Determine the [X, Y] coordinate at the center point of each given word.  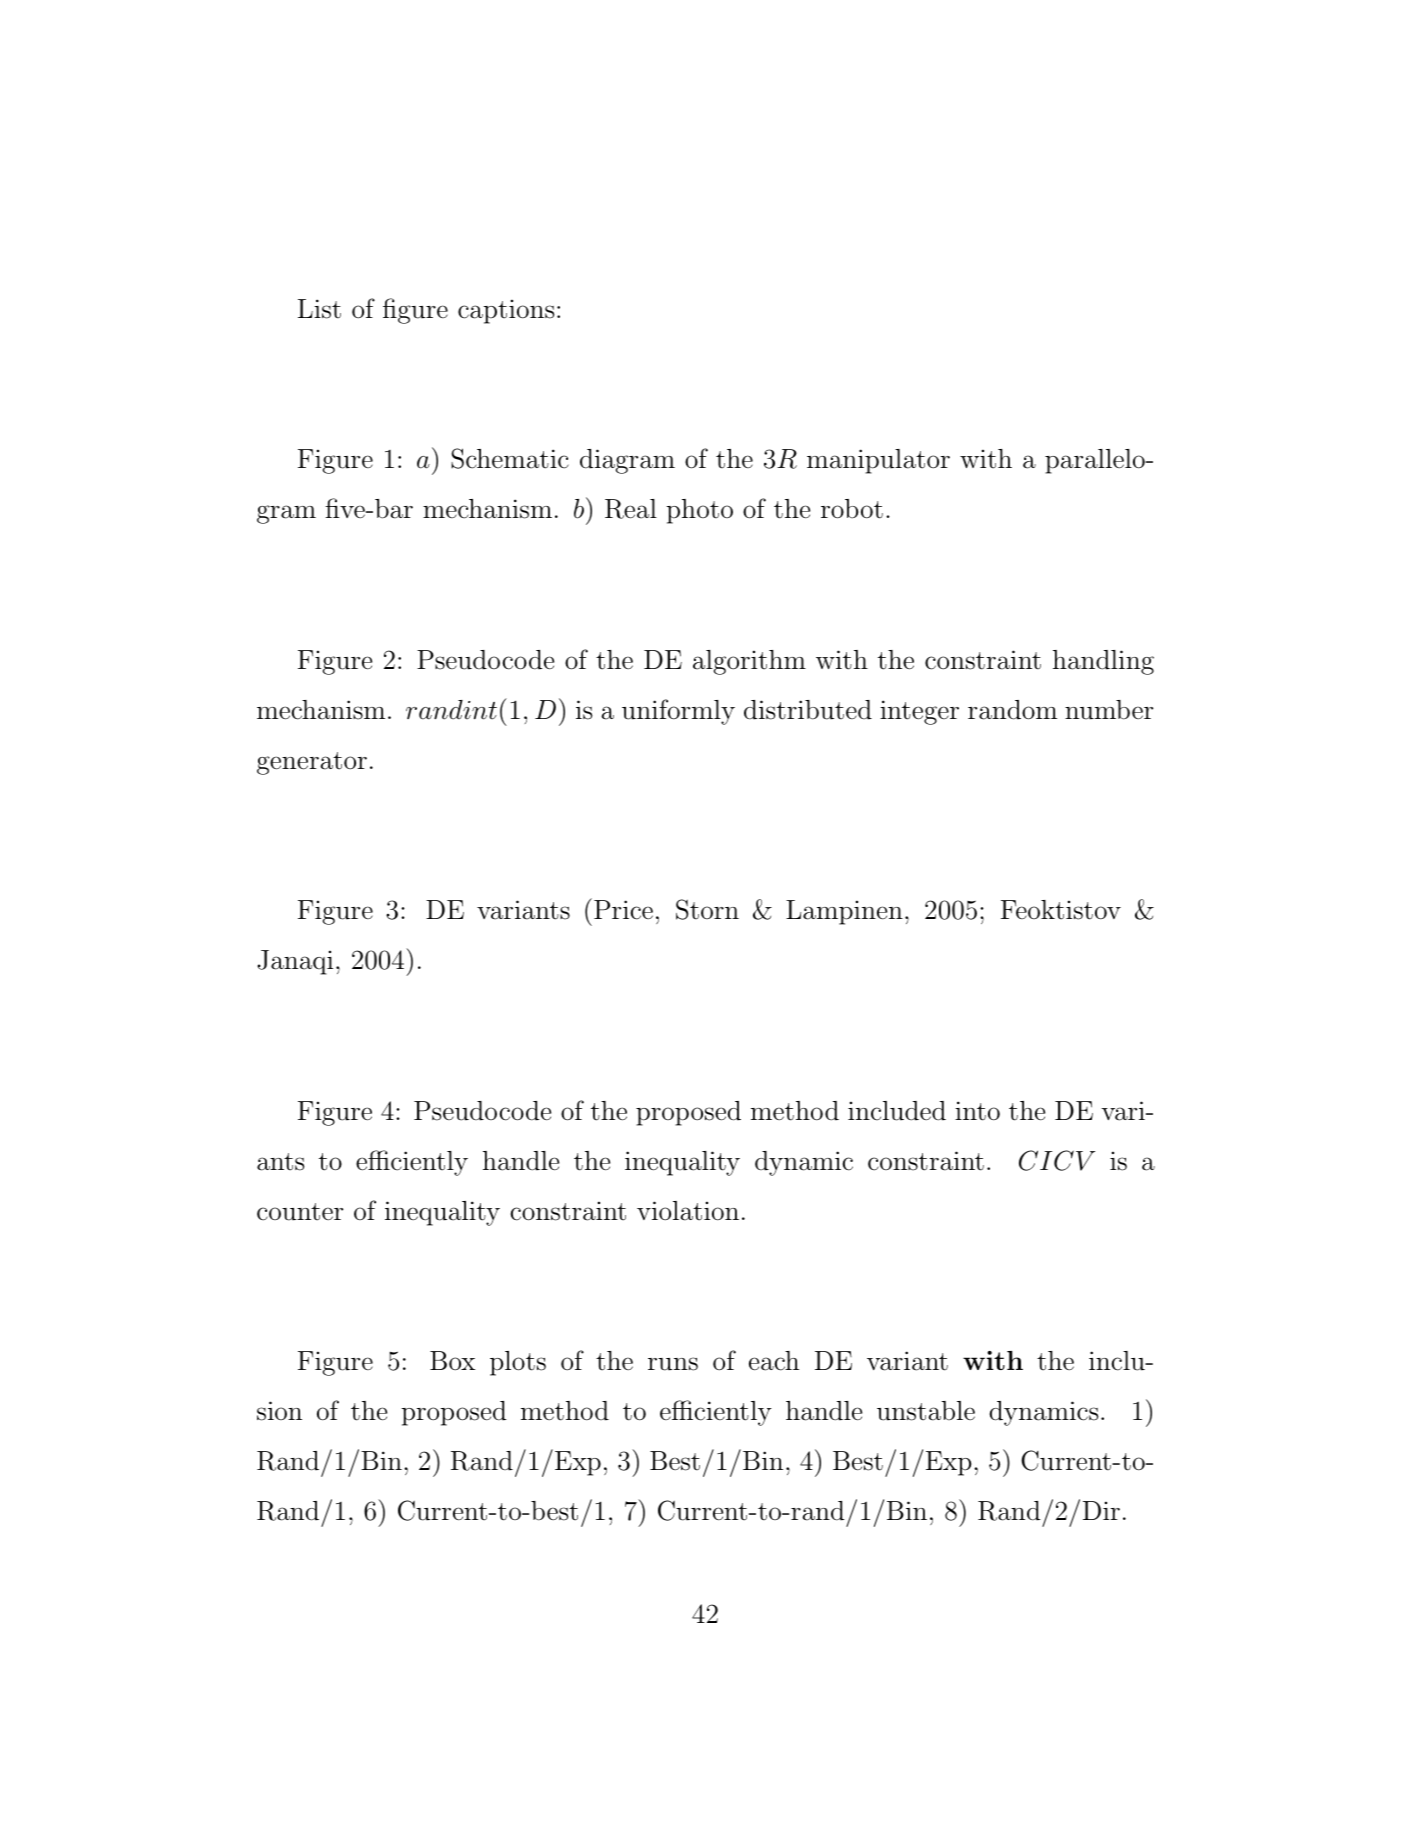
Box [452, 1361]
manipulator [878, 461]
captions [506, 311]
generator [312, 763]
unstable [926, 1411]
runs [673, 1364]
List [319, 309]
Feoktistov [1061, 910]
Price [623, 910]
